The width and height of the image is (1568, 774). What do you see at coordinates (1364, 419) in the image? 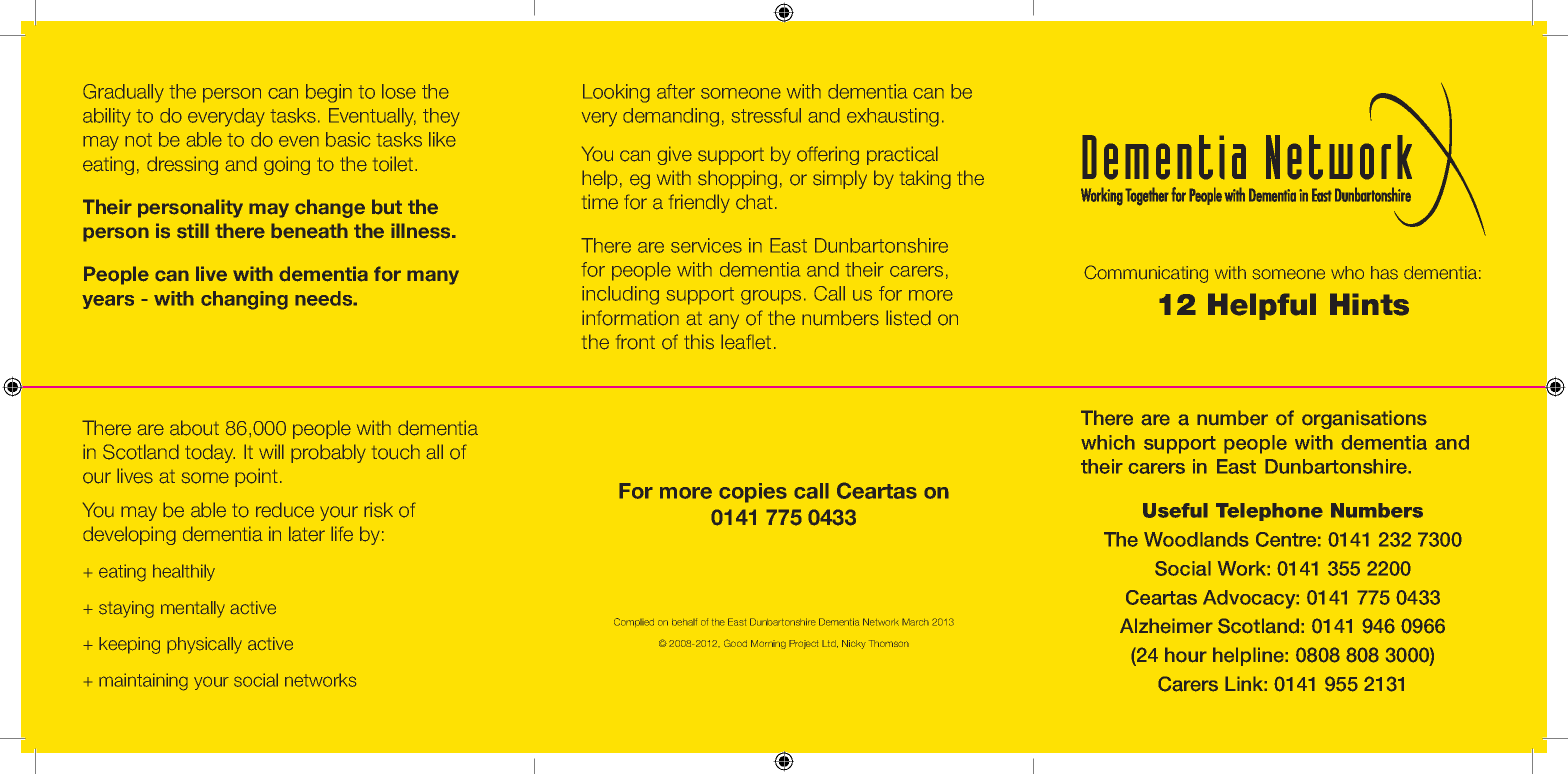
I see `organisations` at bounding box center [1364, 419].
